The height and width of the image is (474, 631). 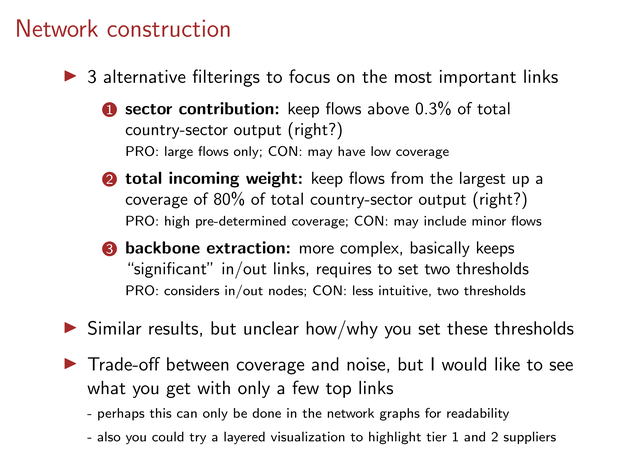 I want to click on have, so click(x=351, y=151).
